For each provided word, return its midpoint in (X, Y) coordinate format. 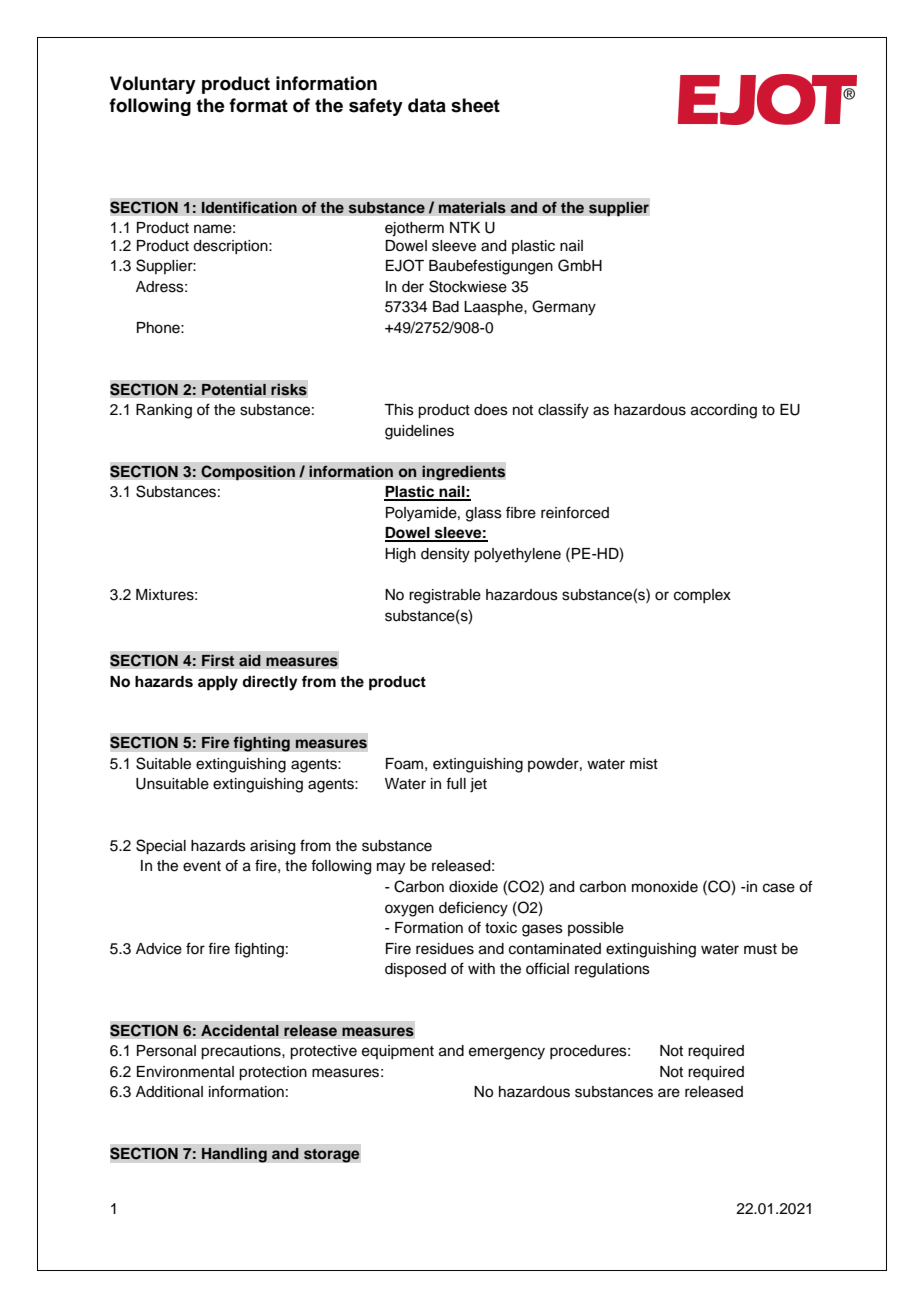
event (202, 866)
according (724, 411)
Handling (234, 1155)
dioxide (473, 887)
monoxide (665, 887)
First (218, 660)
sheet (475, 105)
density (445, 555)
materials (472, 207)
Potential (234, 389)
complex (702, 596)
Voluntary (153, 85)
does (491, 410)
